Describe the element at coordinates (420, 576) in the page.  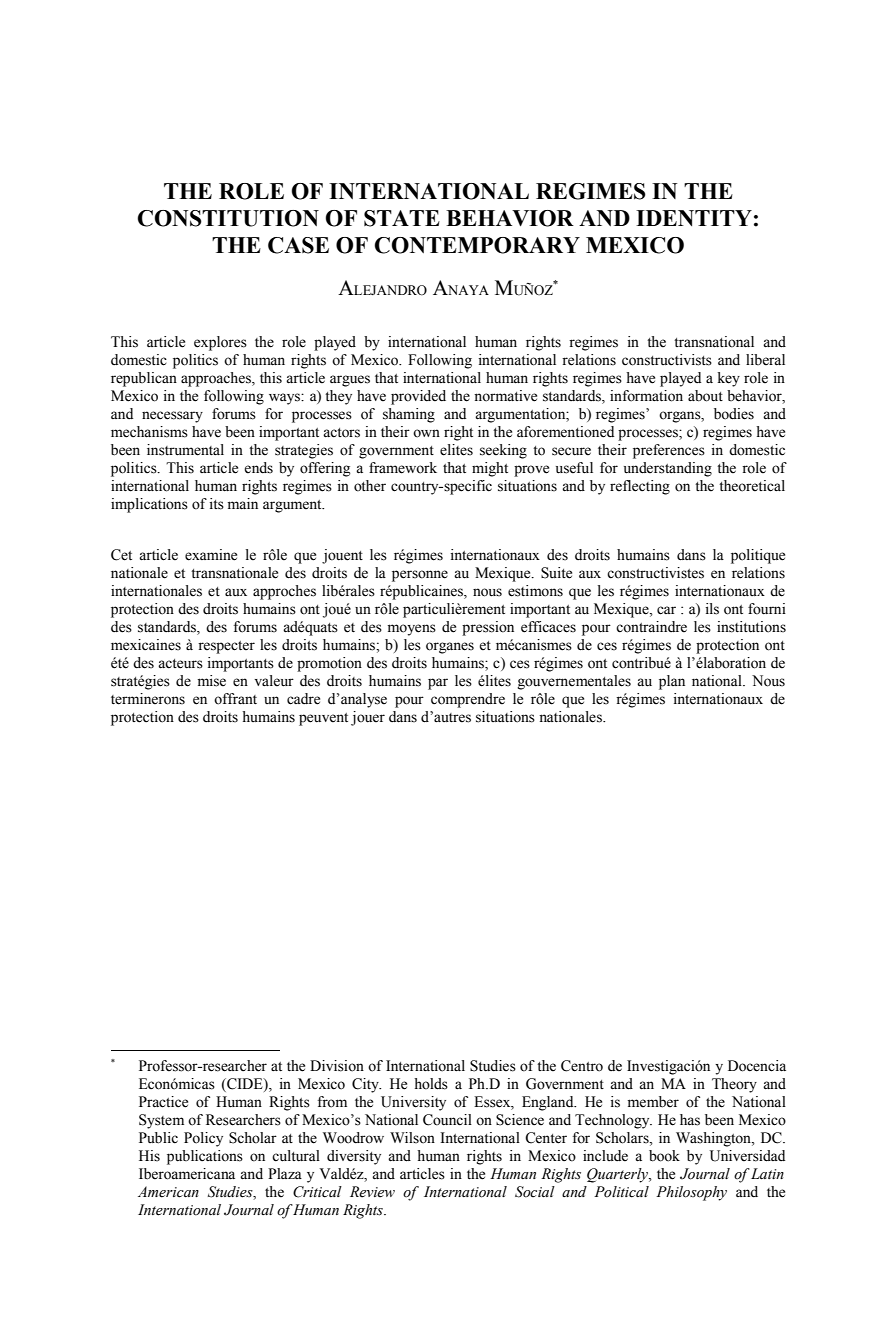
I see `personne` at that location.
